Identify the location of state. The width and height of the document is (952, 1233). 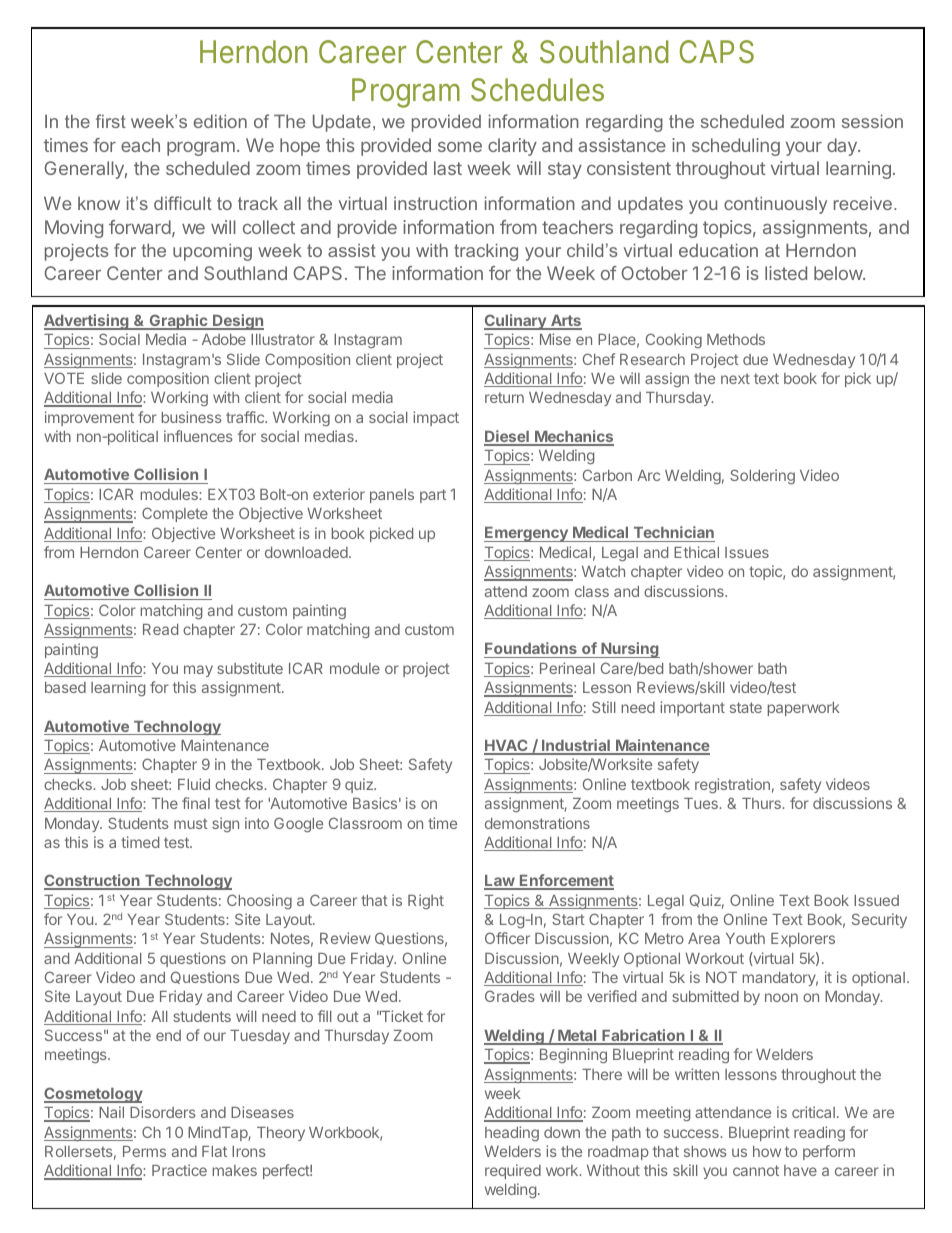
(746, 707).
